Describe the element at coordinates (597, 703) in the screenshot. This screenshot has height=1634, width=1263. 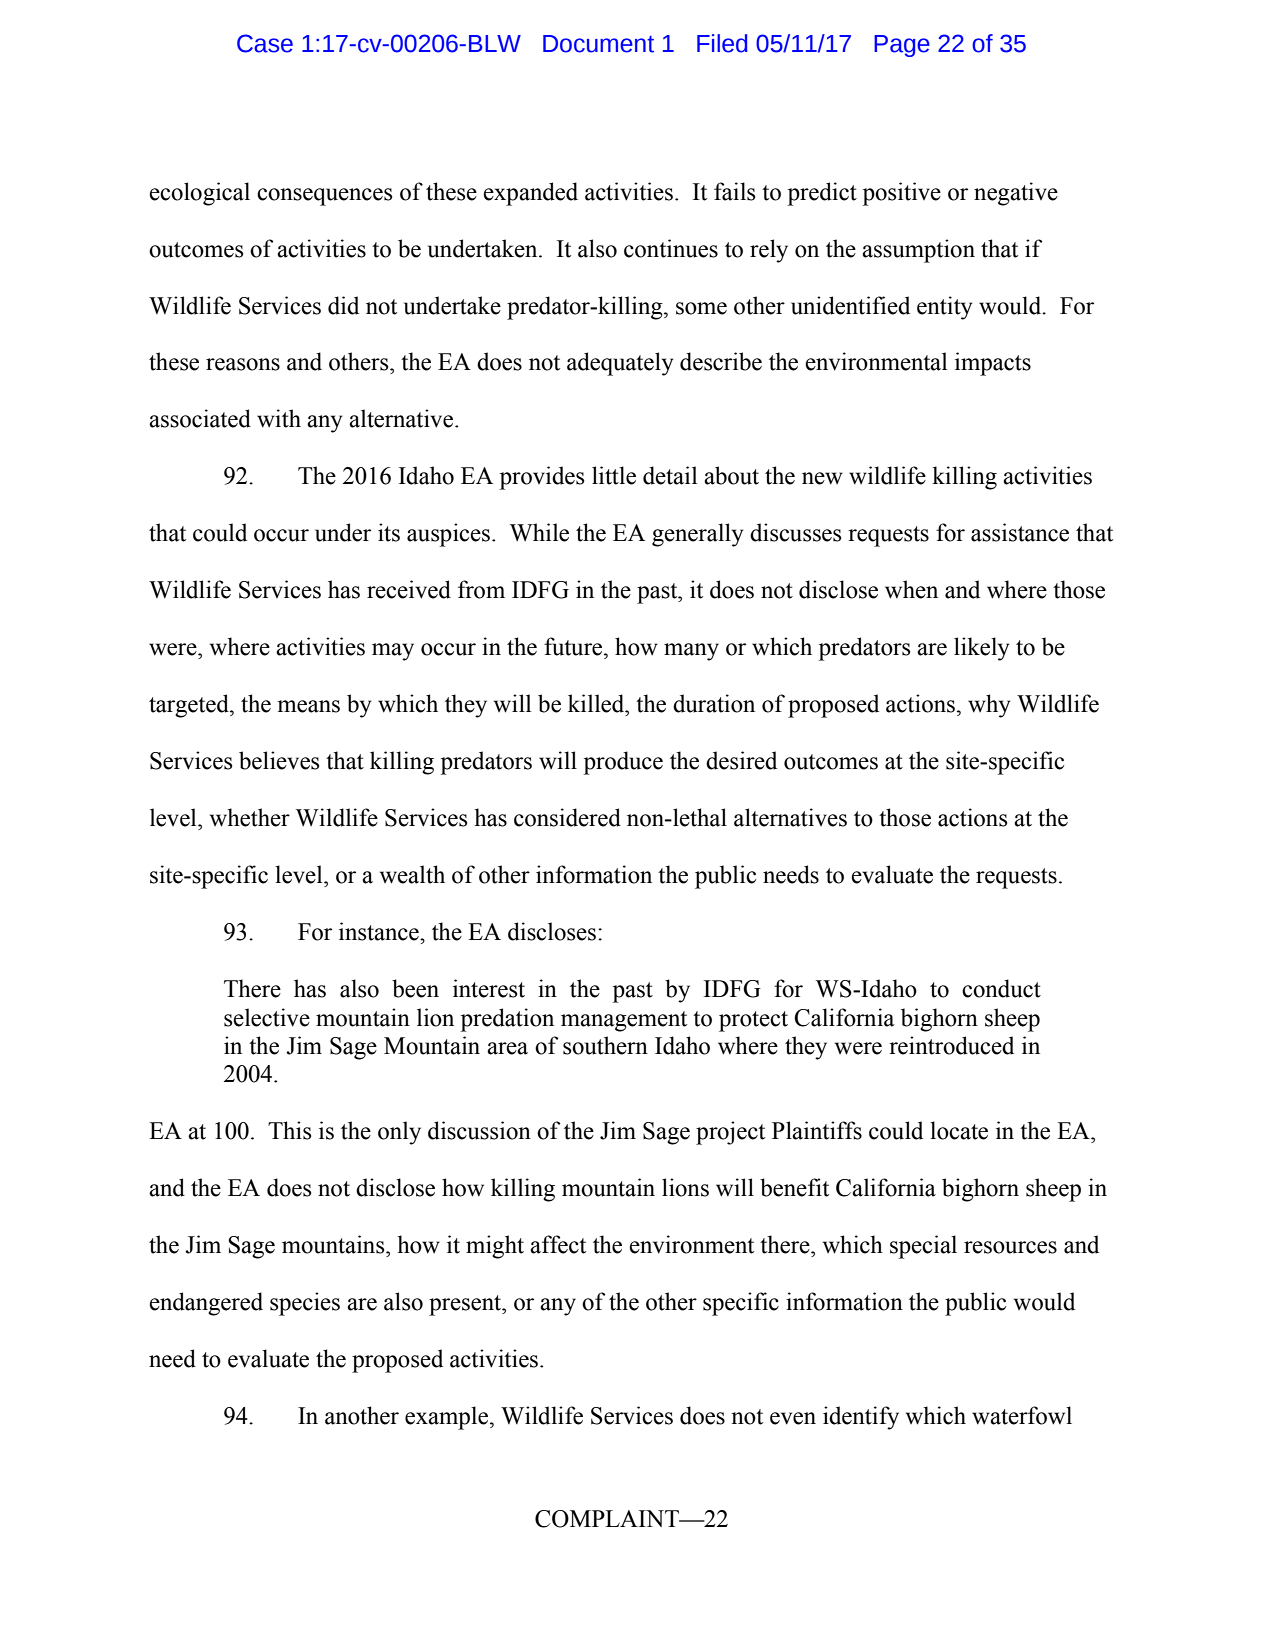
I see `killed` at that location.
